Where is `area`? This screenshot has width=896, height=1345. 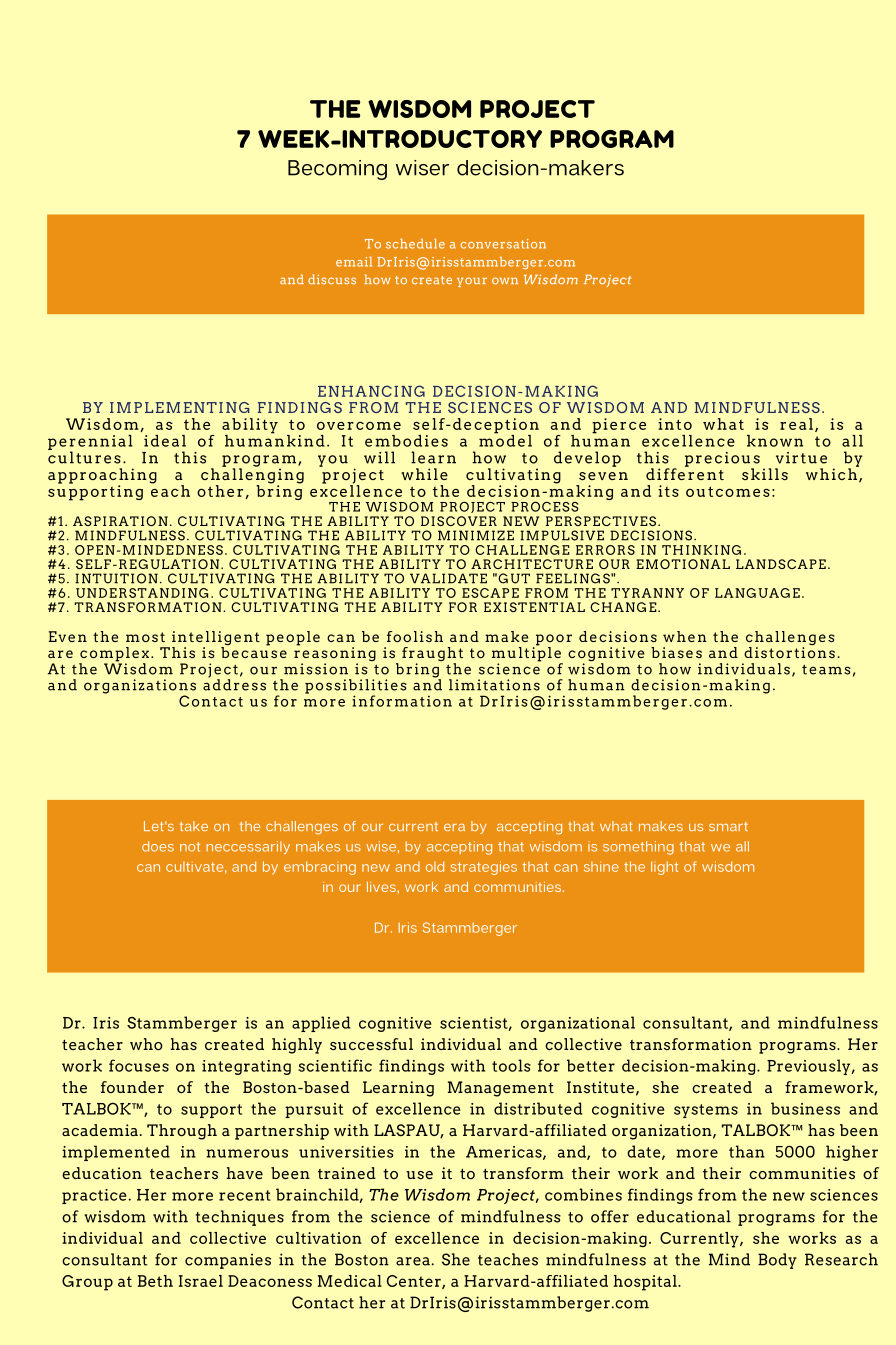
area is located at coordinates (413, 1261).
